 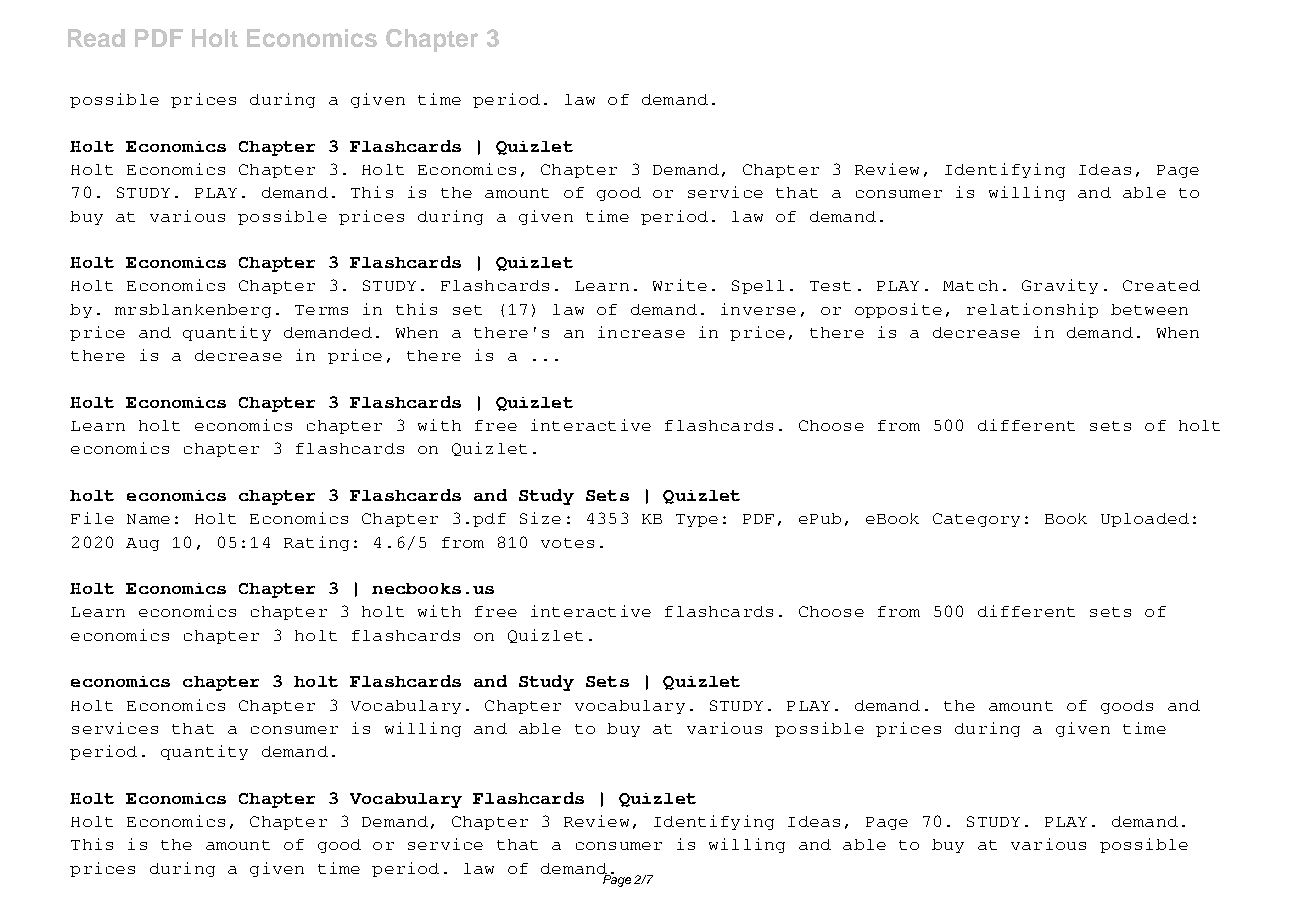 What do you see at coordinates (321, 310) in the screenshot?
I see `Terms` at bounding box center [321, 310].
